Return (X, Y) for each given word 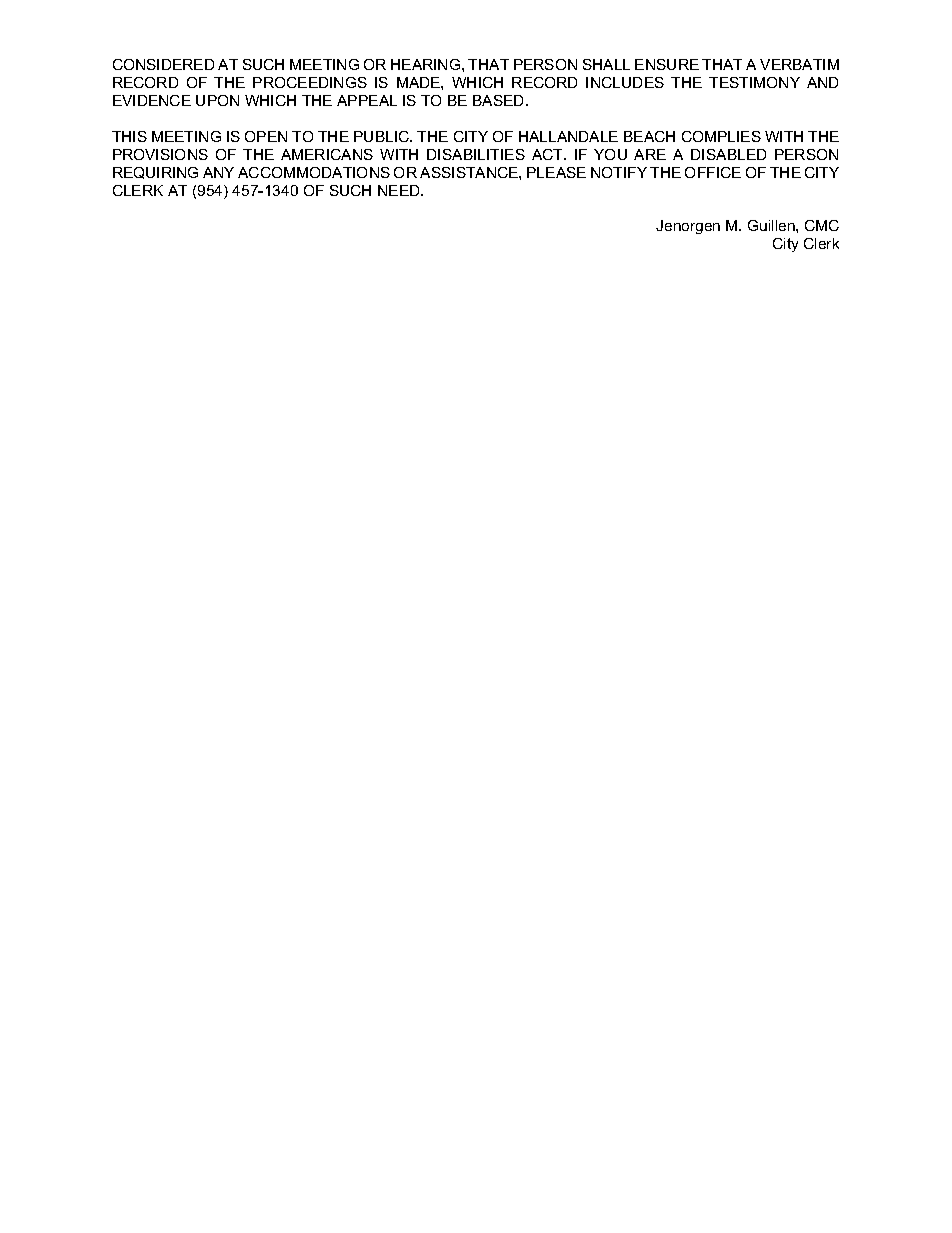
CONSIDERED (163, 64)
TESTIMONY (754, 82)
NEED (400, 190)
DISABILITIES (476, 154)
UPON (217, 100)
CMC (822, 225)
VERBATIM (799, 64)
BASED (500, 100)
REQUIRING (155, 173)
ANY (218, 172)
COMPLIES (721, 136)
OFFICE (713, 172)
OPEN (266, 136)
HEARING (427, 64)
